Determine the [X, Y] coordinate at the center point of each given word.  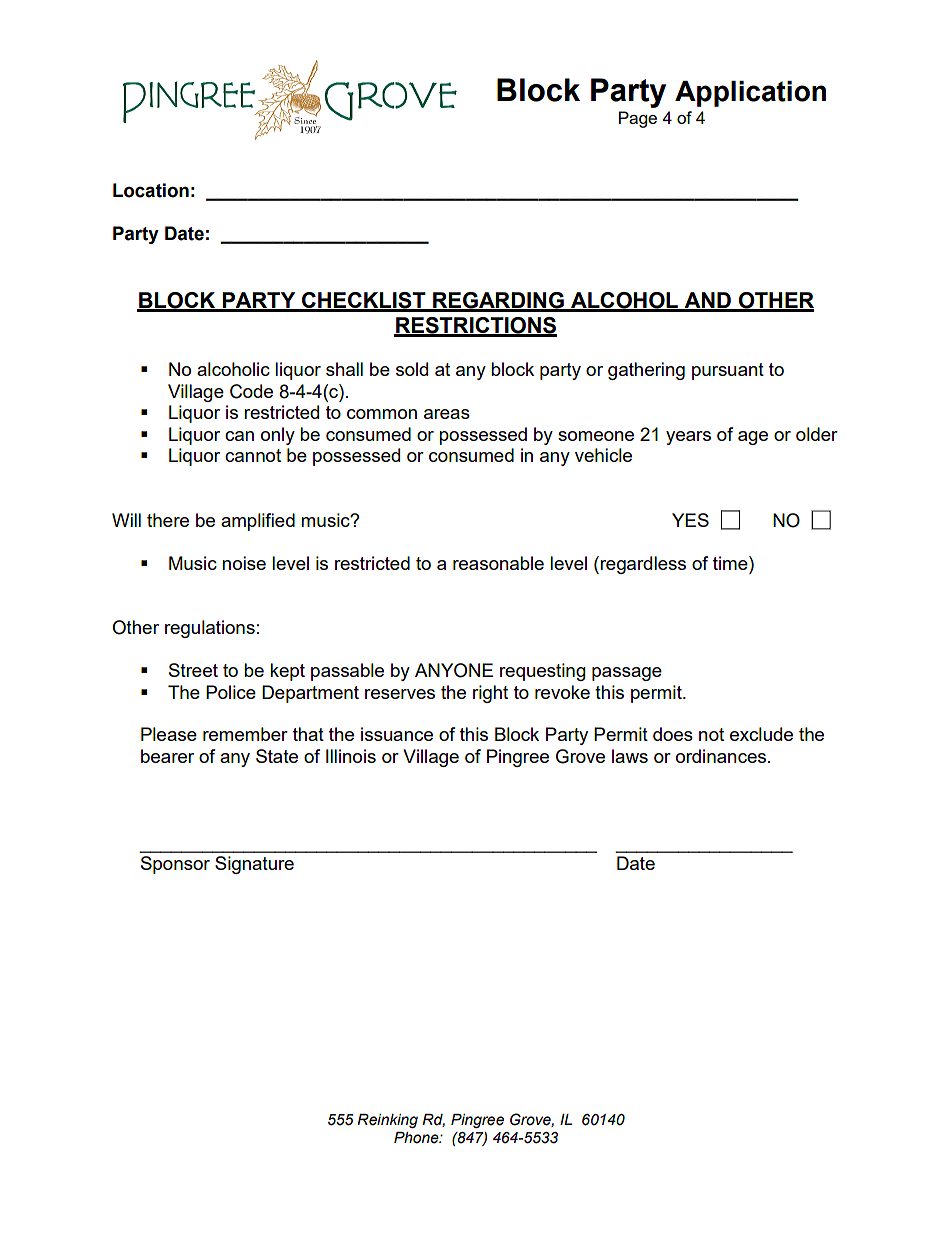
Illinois [351, 756]
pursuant [728, 371]
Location [151, 190]
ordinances [722, 756]
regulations [210, 629]
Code [251, 391]
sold [412, 369]
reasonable [498, 563]
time [731, 563]
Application [750, 94]
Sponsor [175, 865]
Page [638, 119]
